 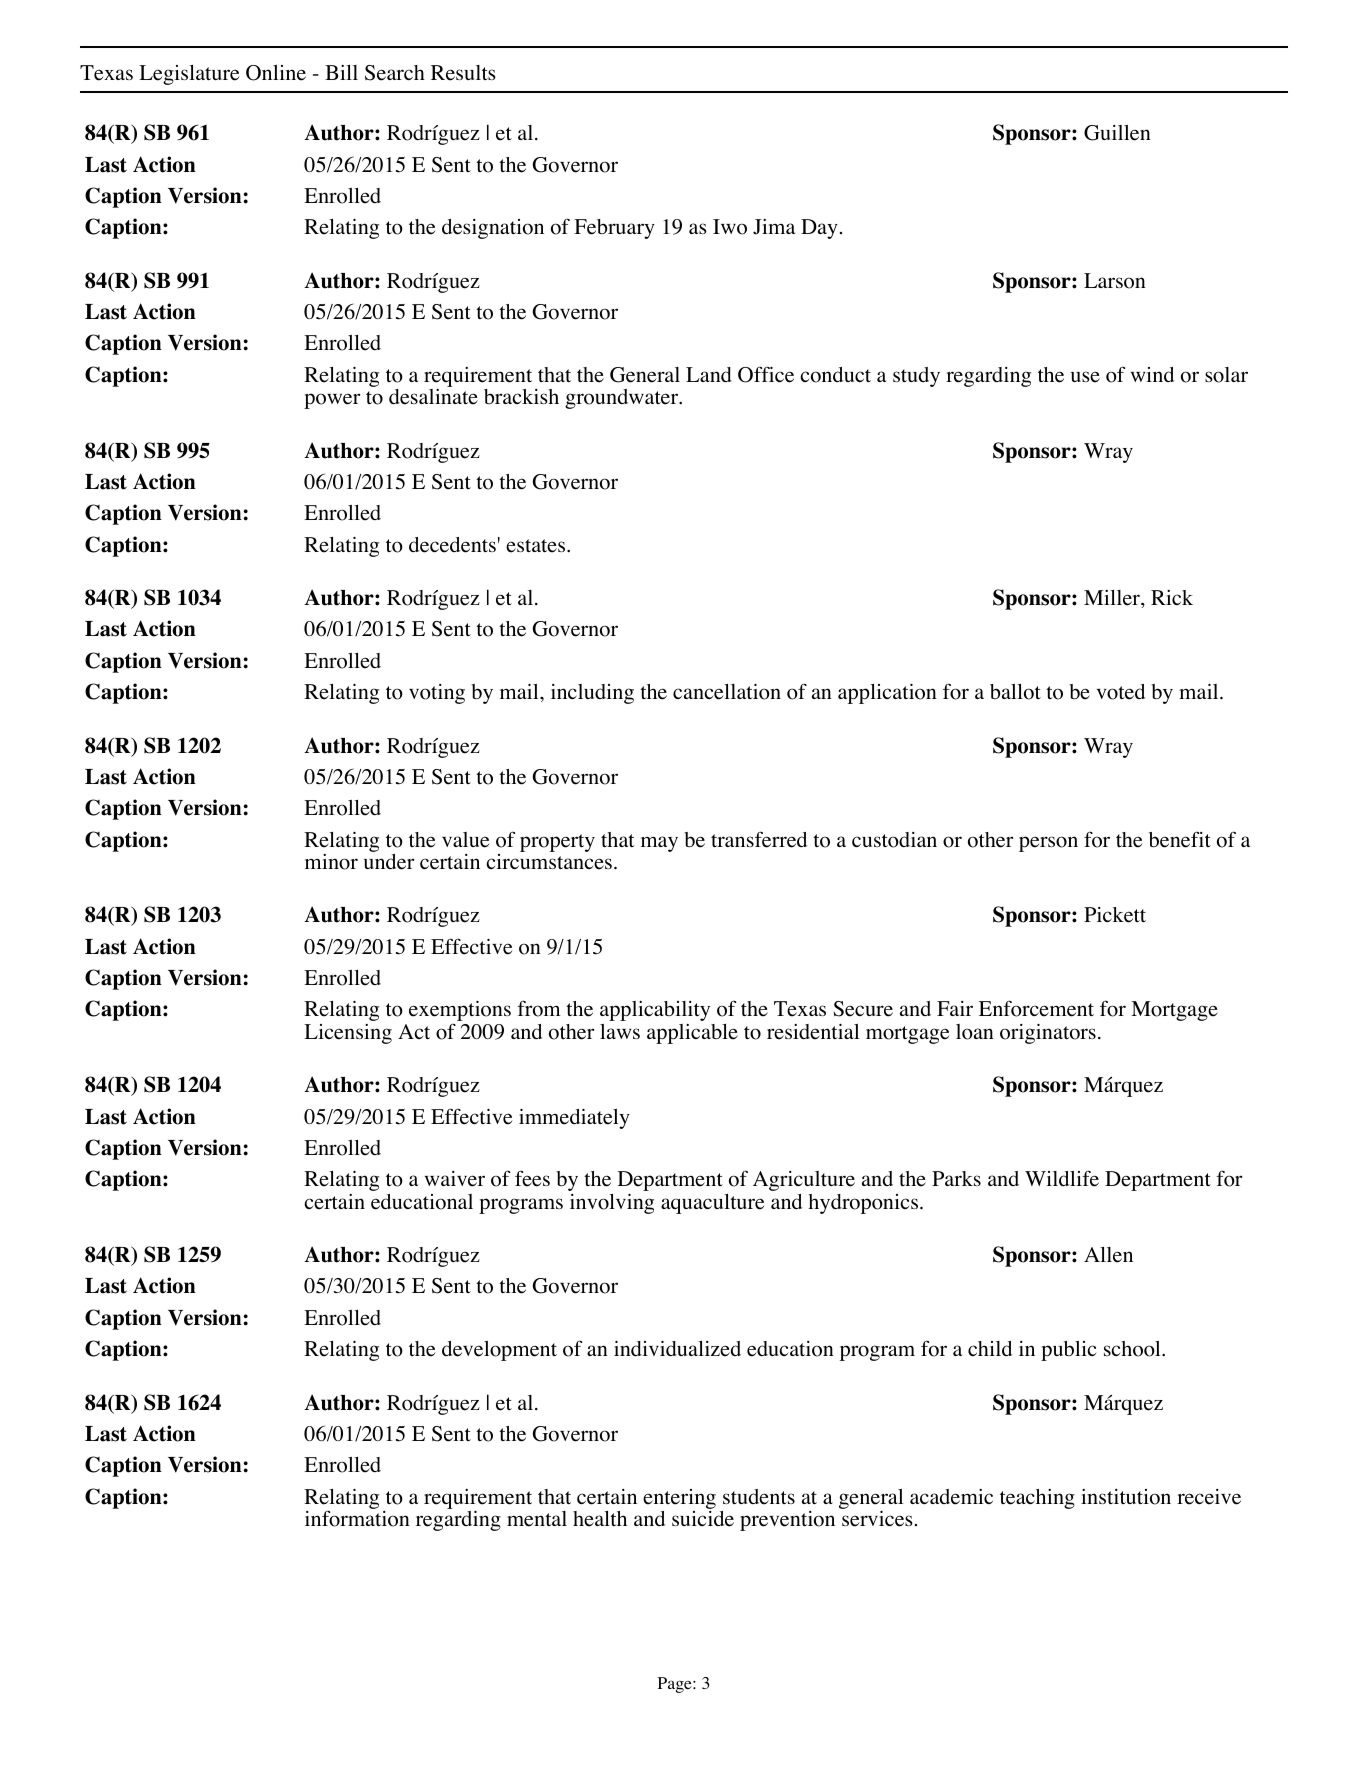 I want to click on institution, so click(x=1126, y=1497).
